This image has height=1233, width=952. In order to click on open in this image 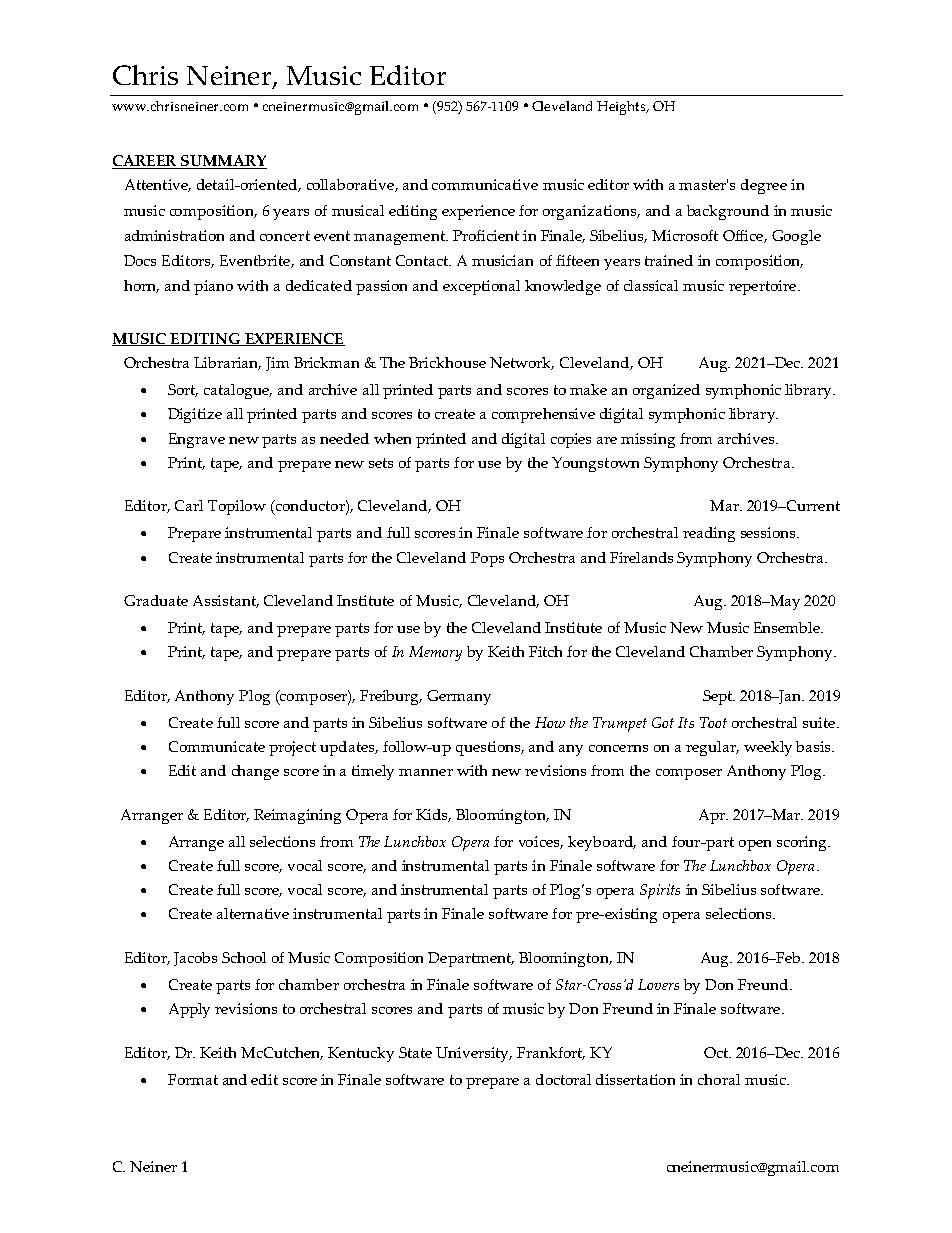, I will do `click(755, 845)`.
